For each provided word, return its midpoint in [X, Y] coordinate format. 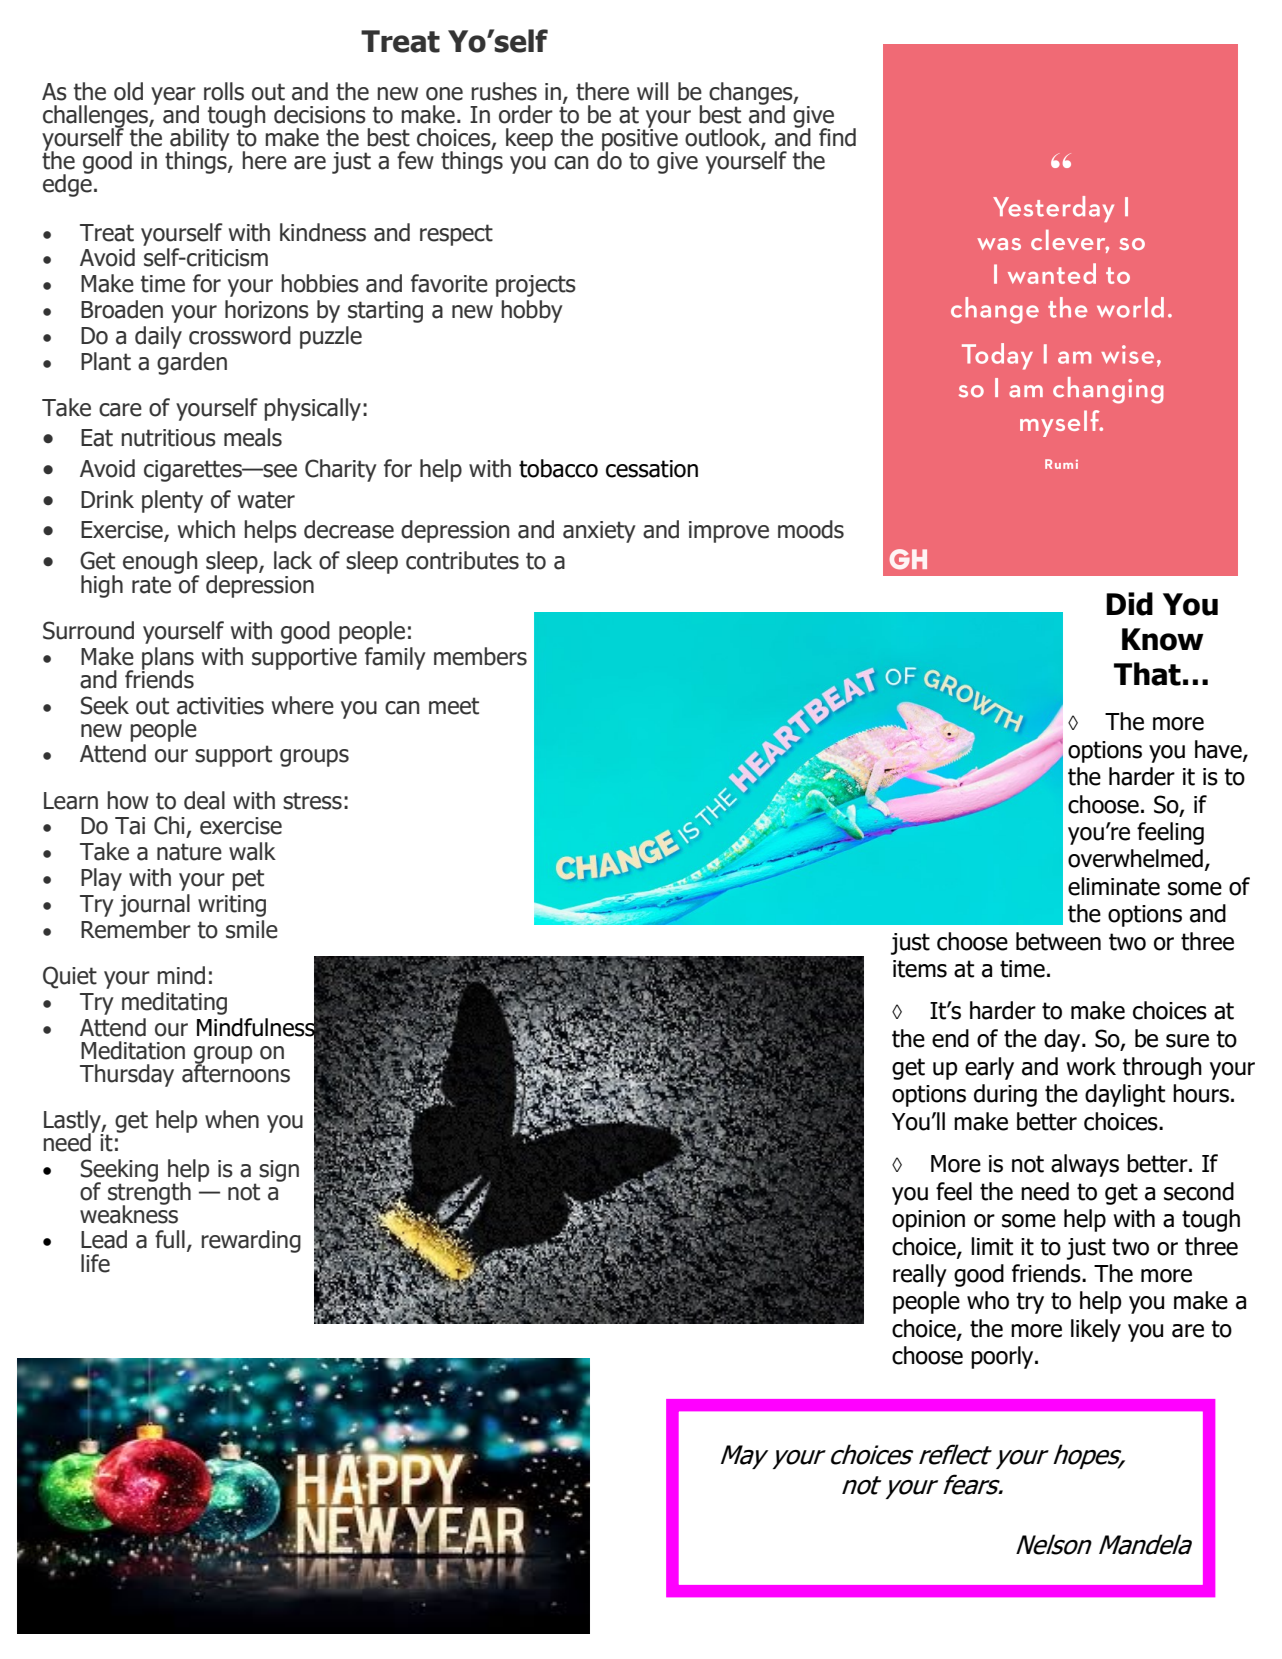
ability [199, 140]
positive [640, 139]
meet [454, 706]
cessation [652, 469]
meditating [174, 1003]
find [837, 137]
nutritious [168, 438]
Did [1129, 604]
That [1147, 674]
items [920, 969]
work [1091, 1066]
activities [220, 706]
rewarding [251, 1241]
